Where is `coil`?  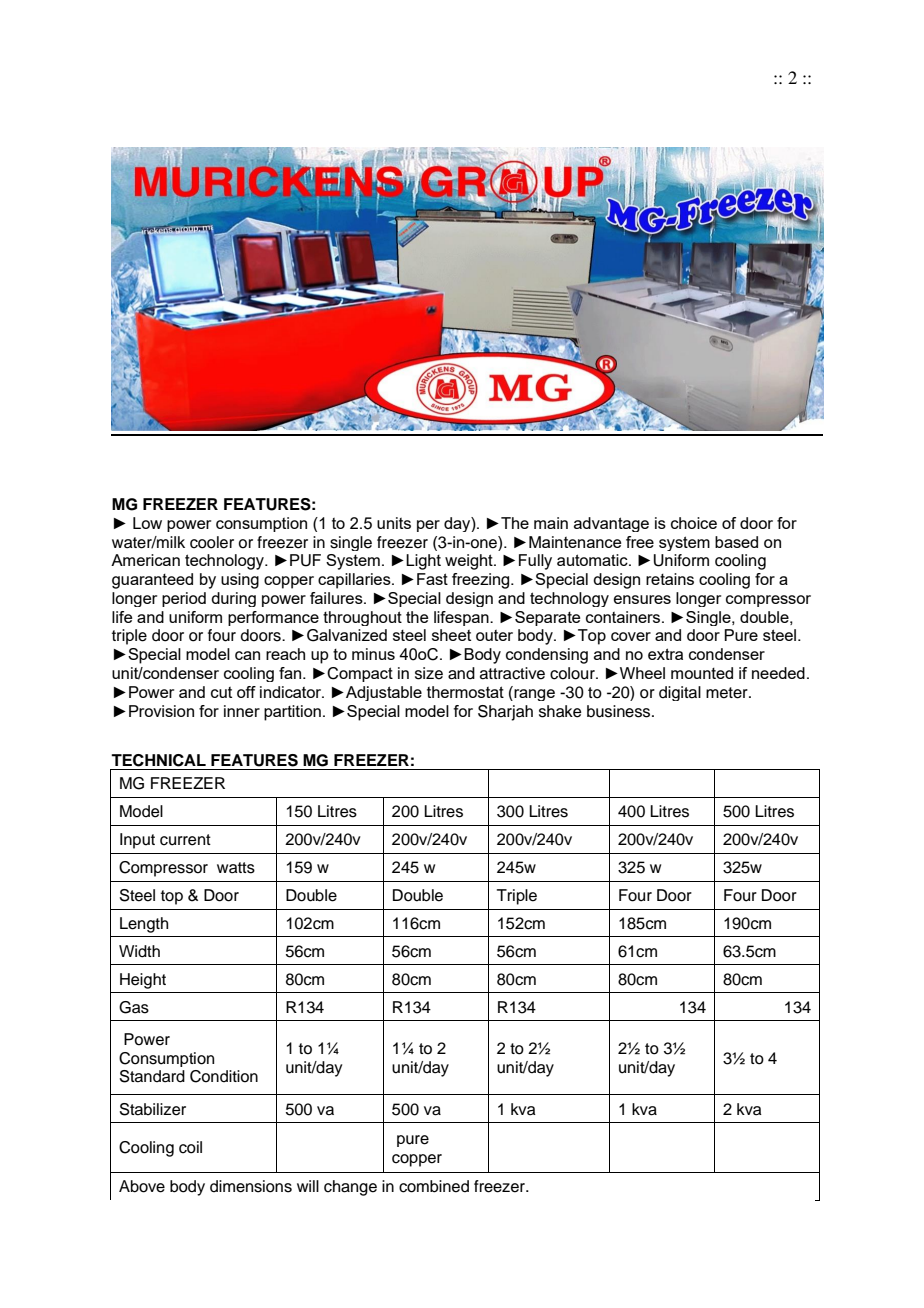
coil is located at coordinates (190, 1147).
